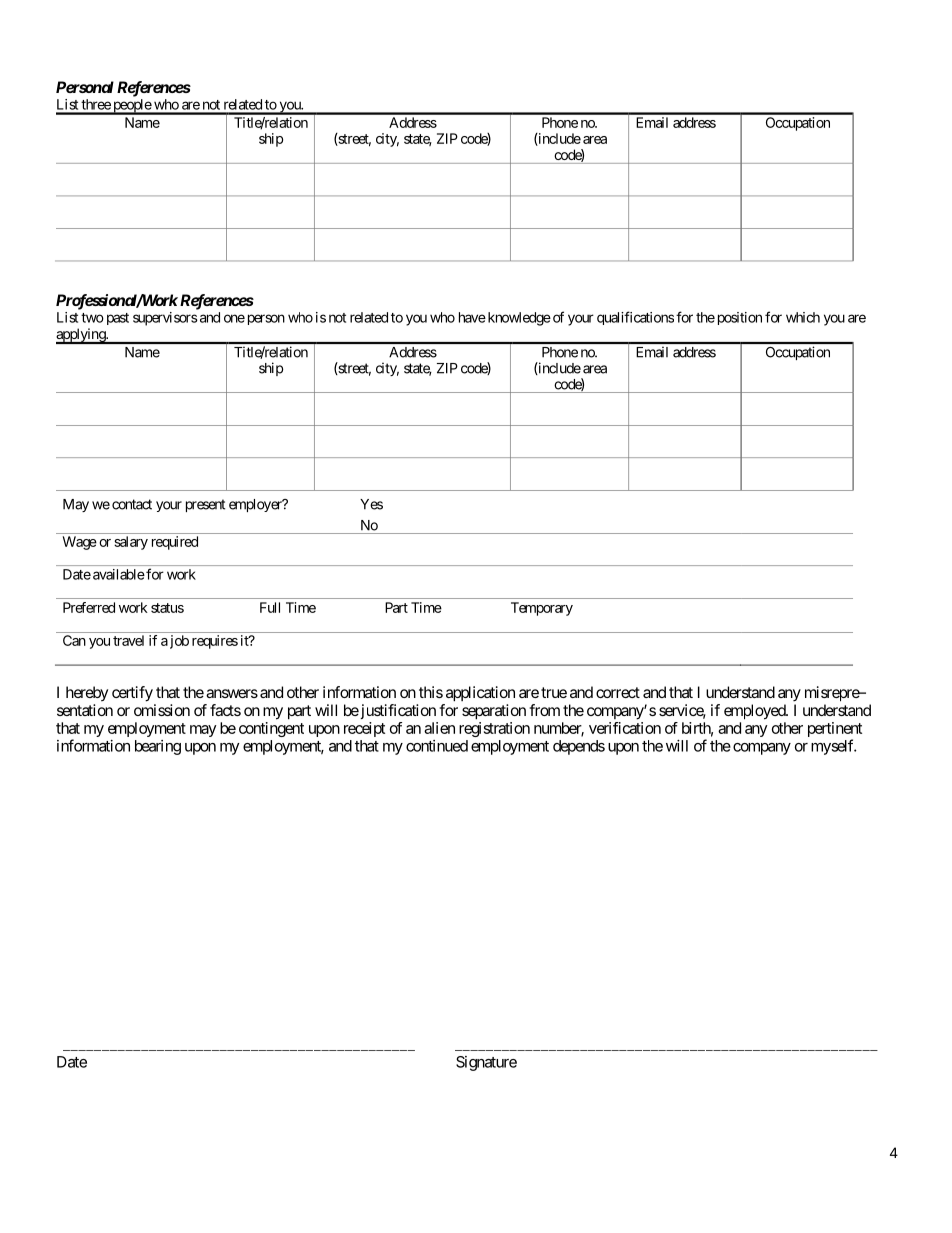 This page has width=952, height=1233. Describe the element at coordinates (371, 504) in the page. I see `Yes` at that location.
